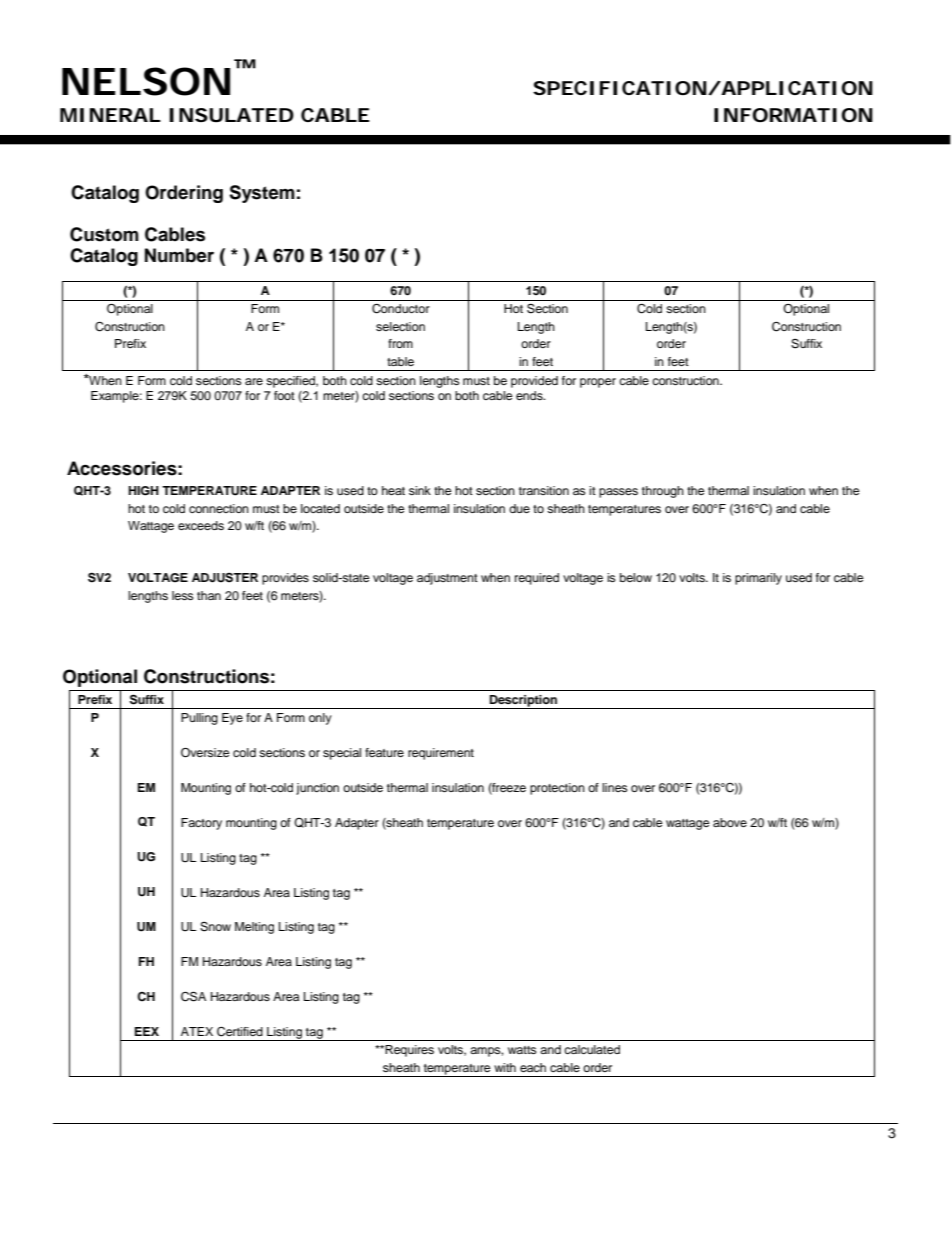  Describe the element at coordinates (197, 1031) in the document. I see `ATEX` at that location.
